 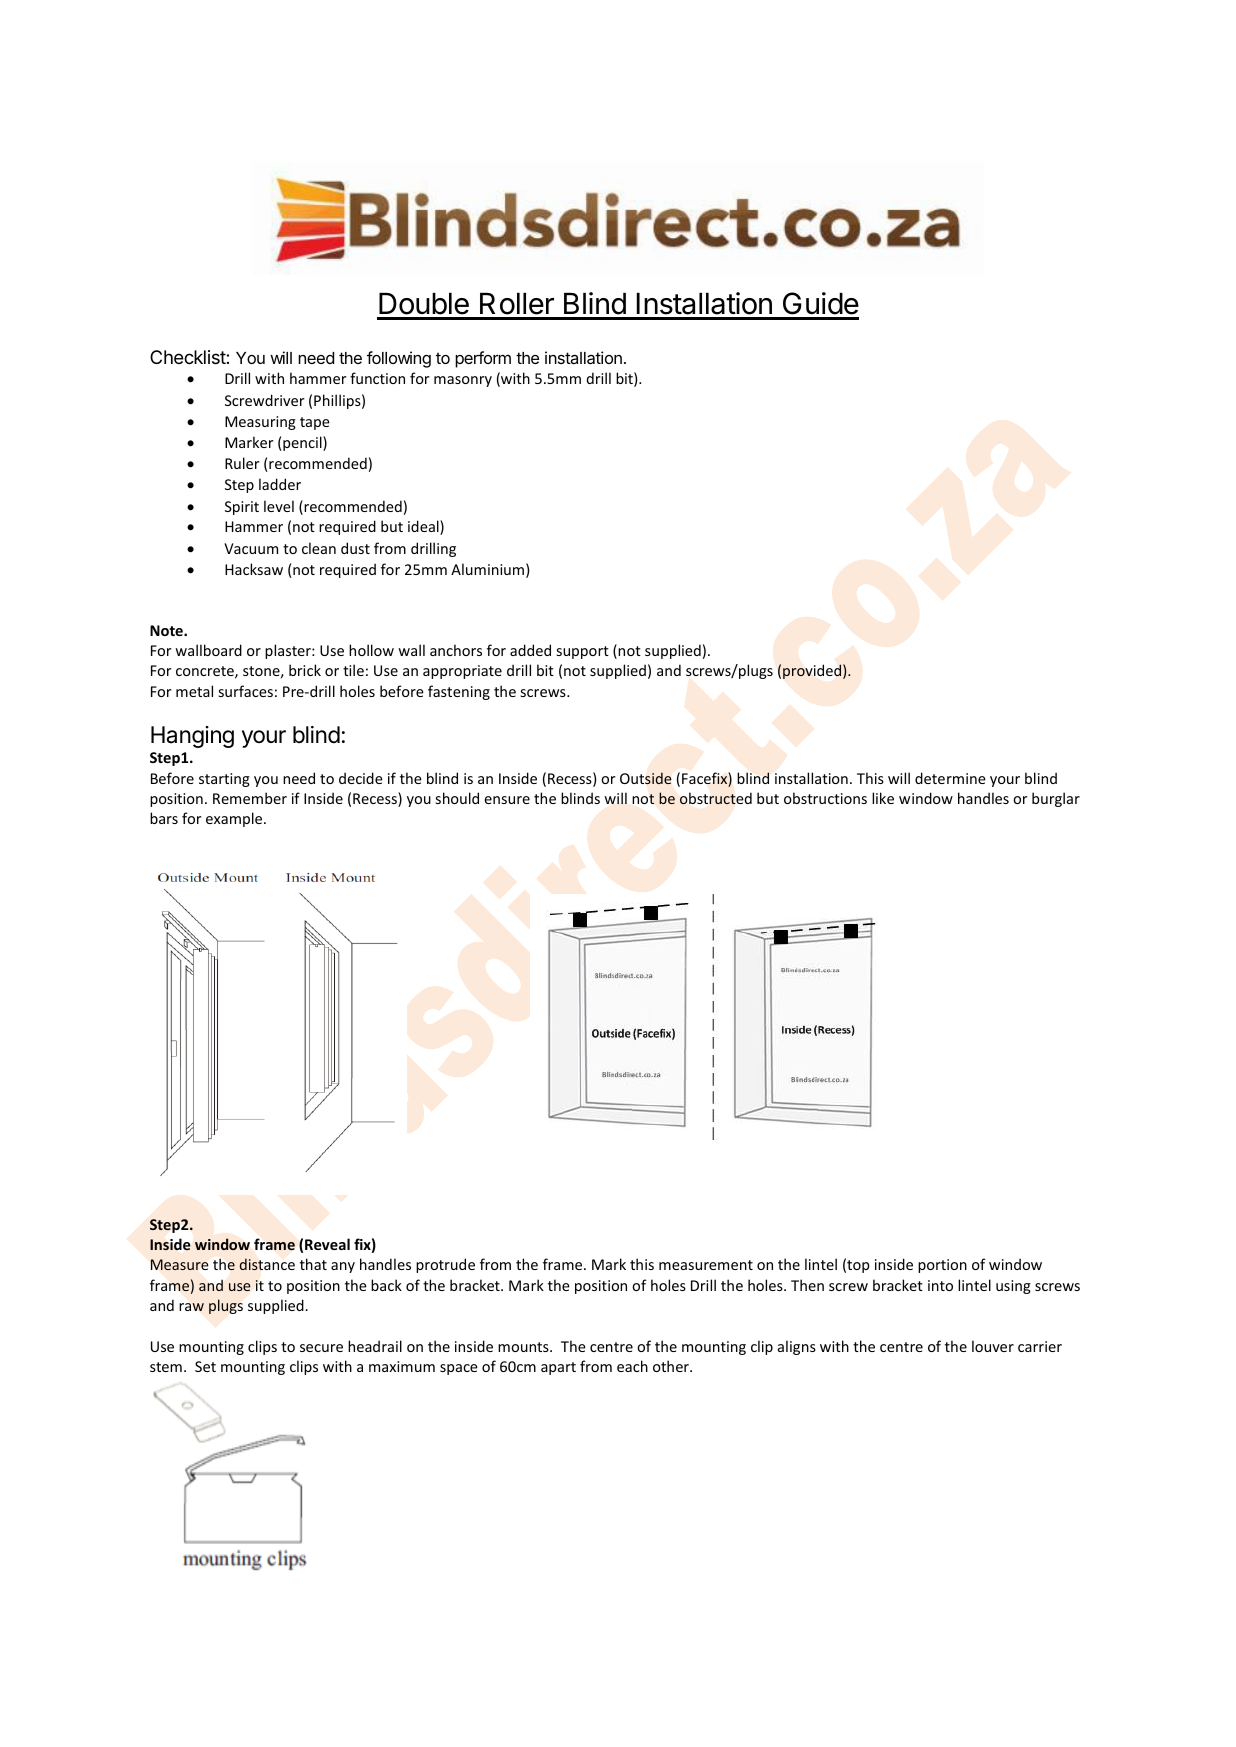 I want to click on starting, so click(x=224, y=780).
